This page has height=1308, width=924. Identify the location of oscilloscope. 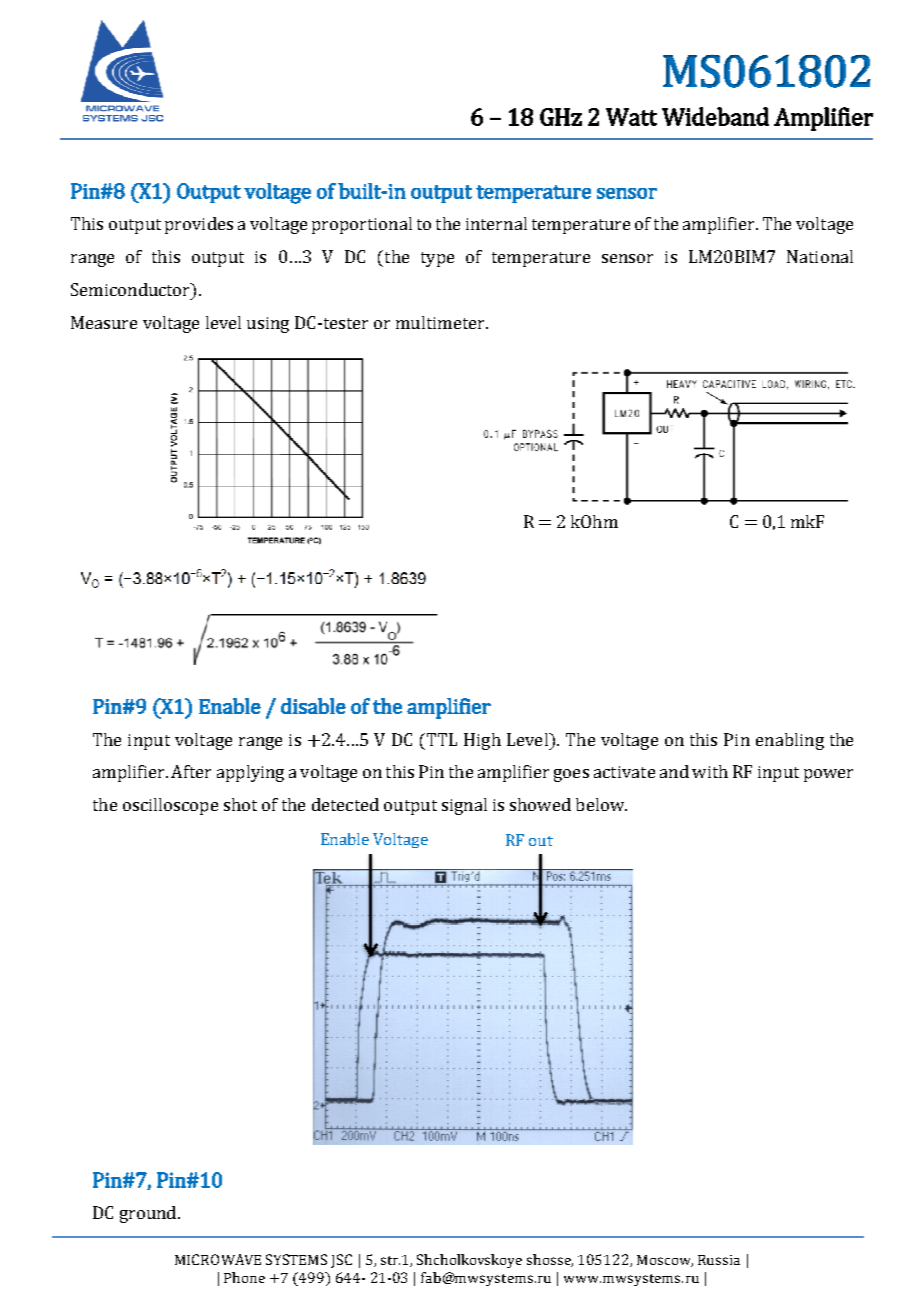
(170, 806).
